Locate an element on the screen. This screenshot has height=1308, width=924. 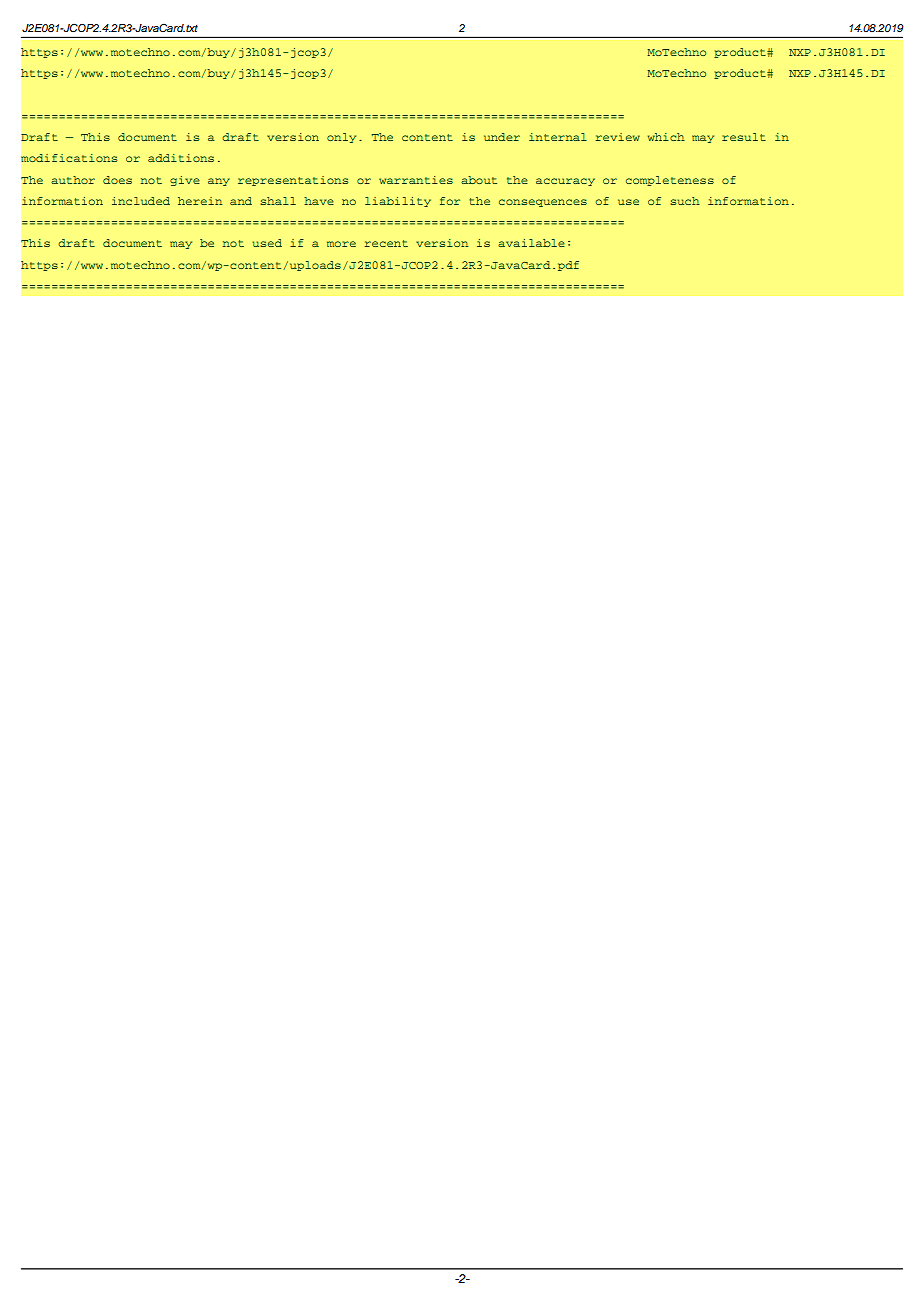
warranties is located at coordinates (416, 180).
